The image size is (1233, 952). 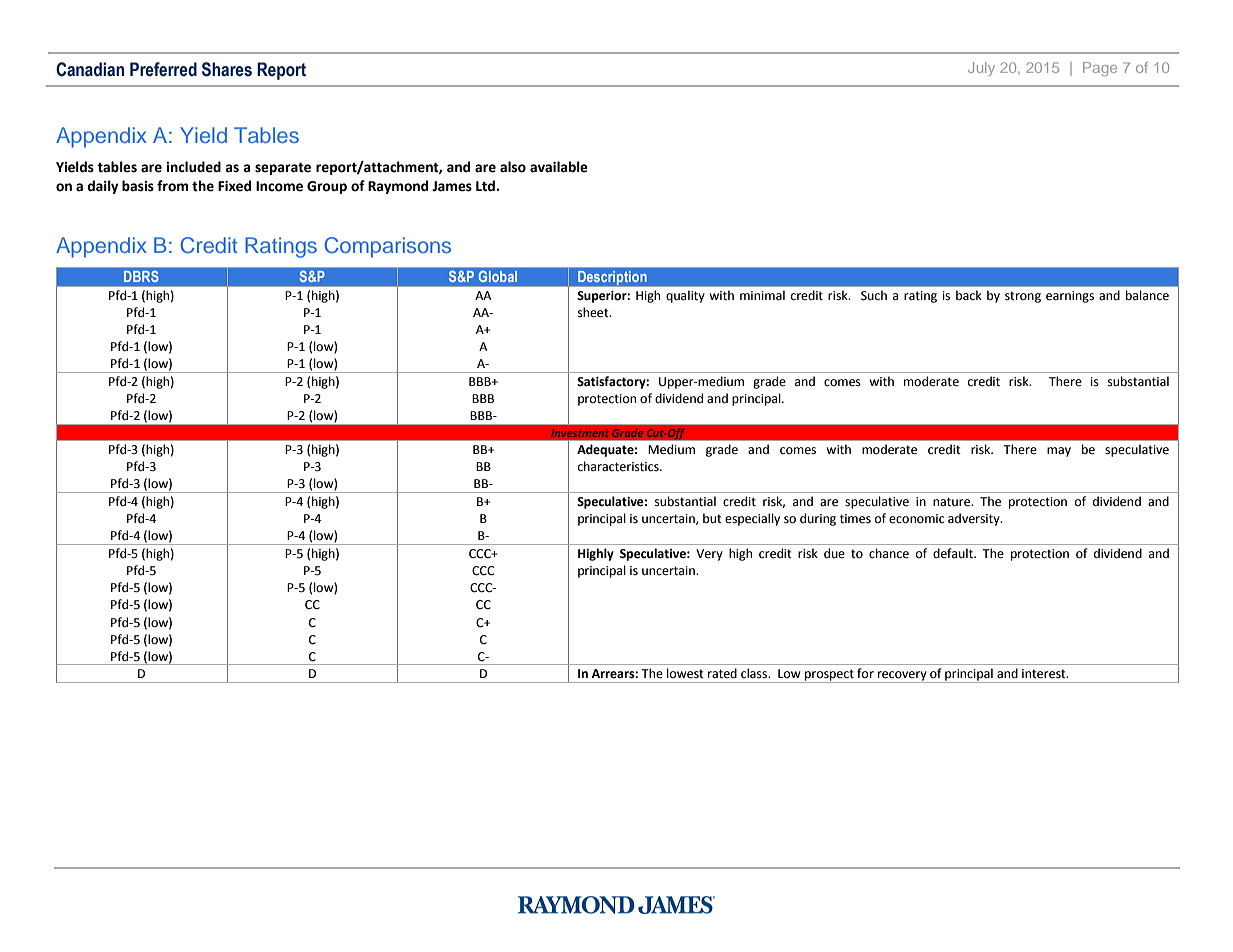 I want to click on July, so click(x=981, y=69).
